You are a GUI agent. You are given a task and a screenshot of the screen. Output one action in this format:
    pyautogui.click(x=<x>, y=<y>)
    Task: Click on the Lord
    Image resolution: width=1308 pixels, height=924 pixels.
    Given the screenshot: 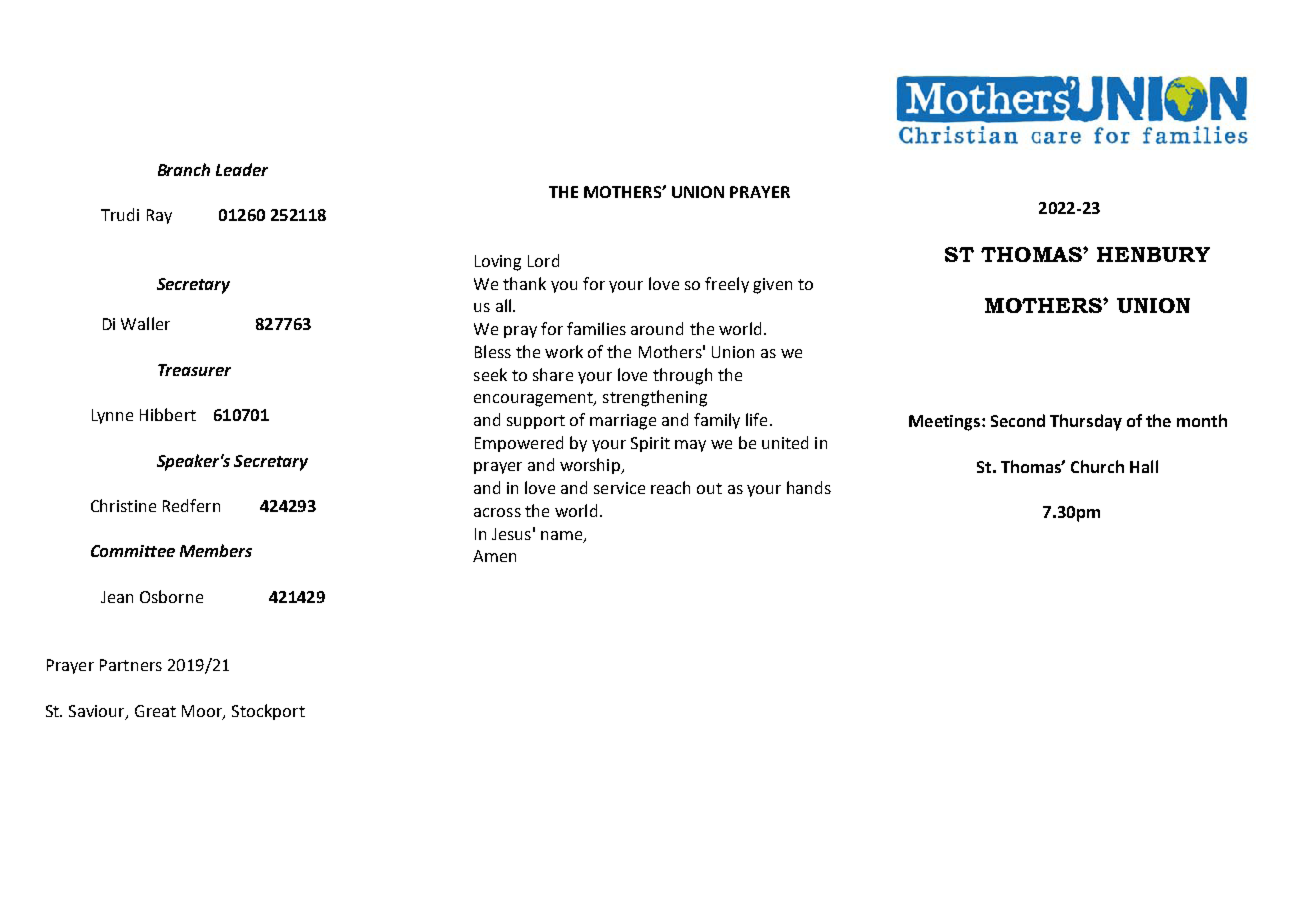 What is the action you would take?
    pyautogui.click(x=543, y=260)
